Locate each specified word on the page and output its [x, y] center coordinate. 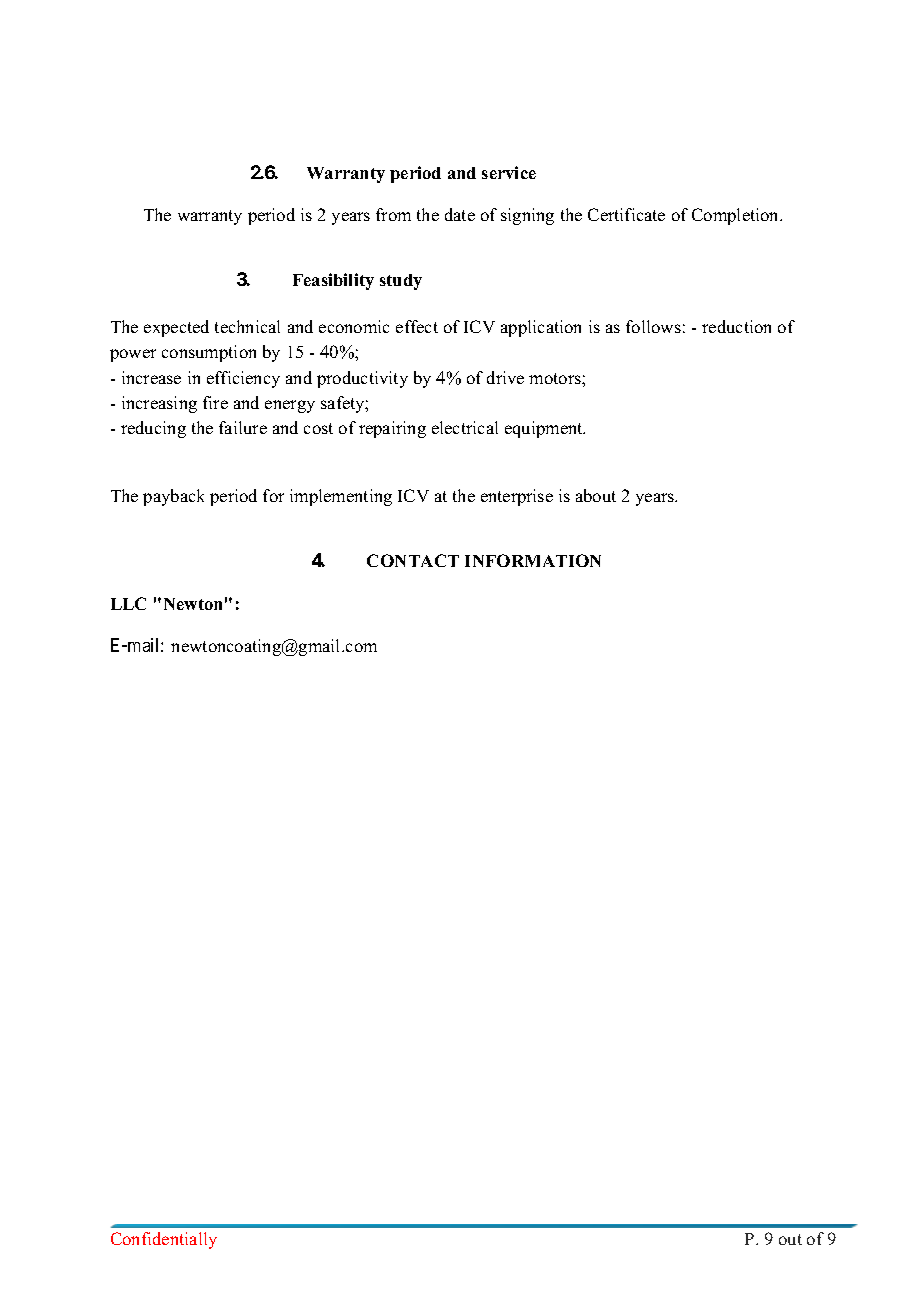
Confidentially [164, 1240]
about [596, 495]
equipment [545, 429]
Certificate [626, 214]
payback [173, 497]
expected [176, 328]
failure [243, 427]
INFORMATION [533, 560]
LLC [128, 603]
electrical [465, 427]
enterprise [517, 497]
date [460, 214]
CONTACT [413, 560]
